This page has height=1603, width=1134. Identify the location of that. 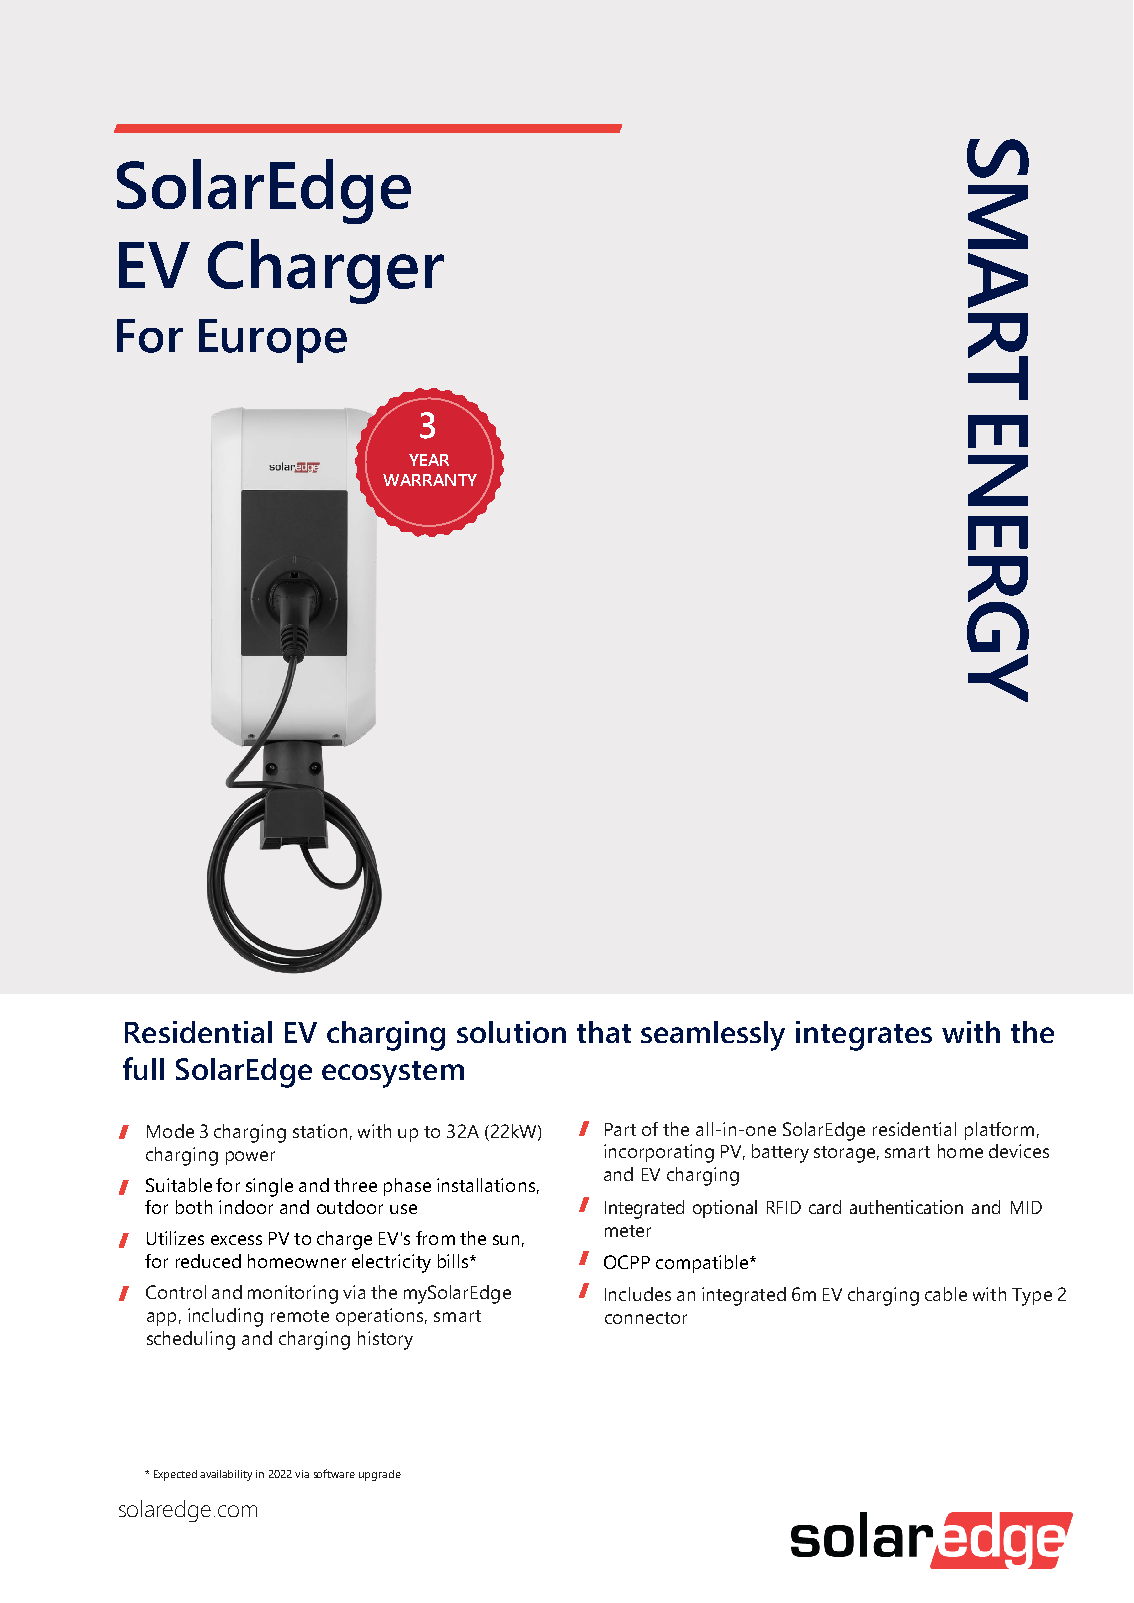
(604, 1032).
